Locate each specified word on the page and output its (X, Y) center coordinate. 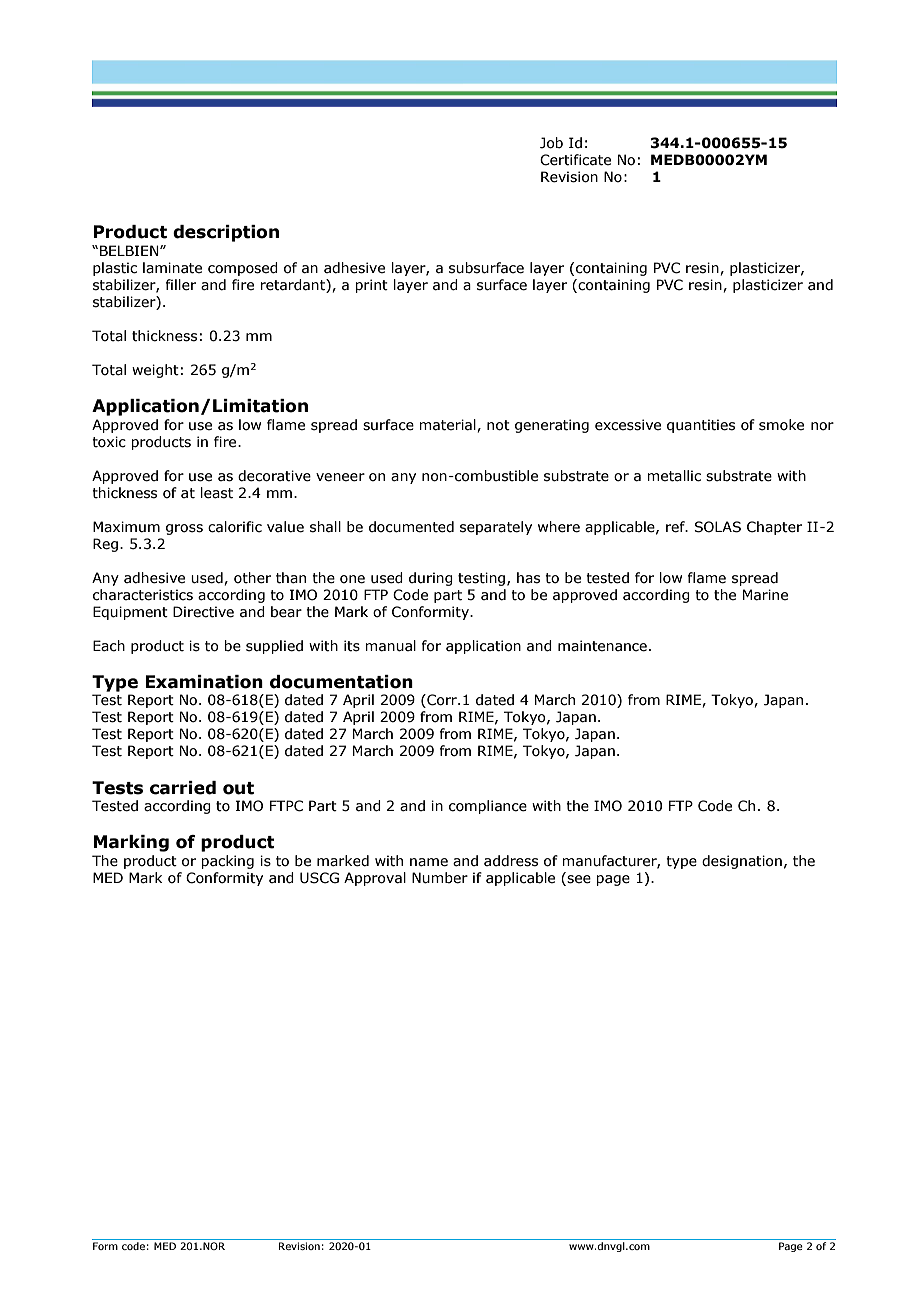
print (371, 286)
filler (181, 285)
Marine (765, 595)
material (448, 425)
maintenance (602, 646)
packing (227, 862)
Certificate (575, 160)
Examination (204, 682)
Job (551, 143)
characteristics (143, 595)
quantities (701, 426)
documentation (341, 682)
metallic (674, 476)
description (226, 233)
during (431, 579)
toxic (109, 442)
